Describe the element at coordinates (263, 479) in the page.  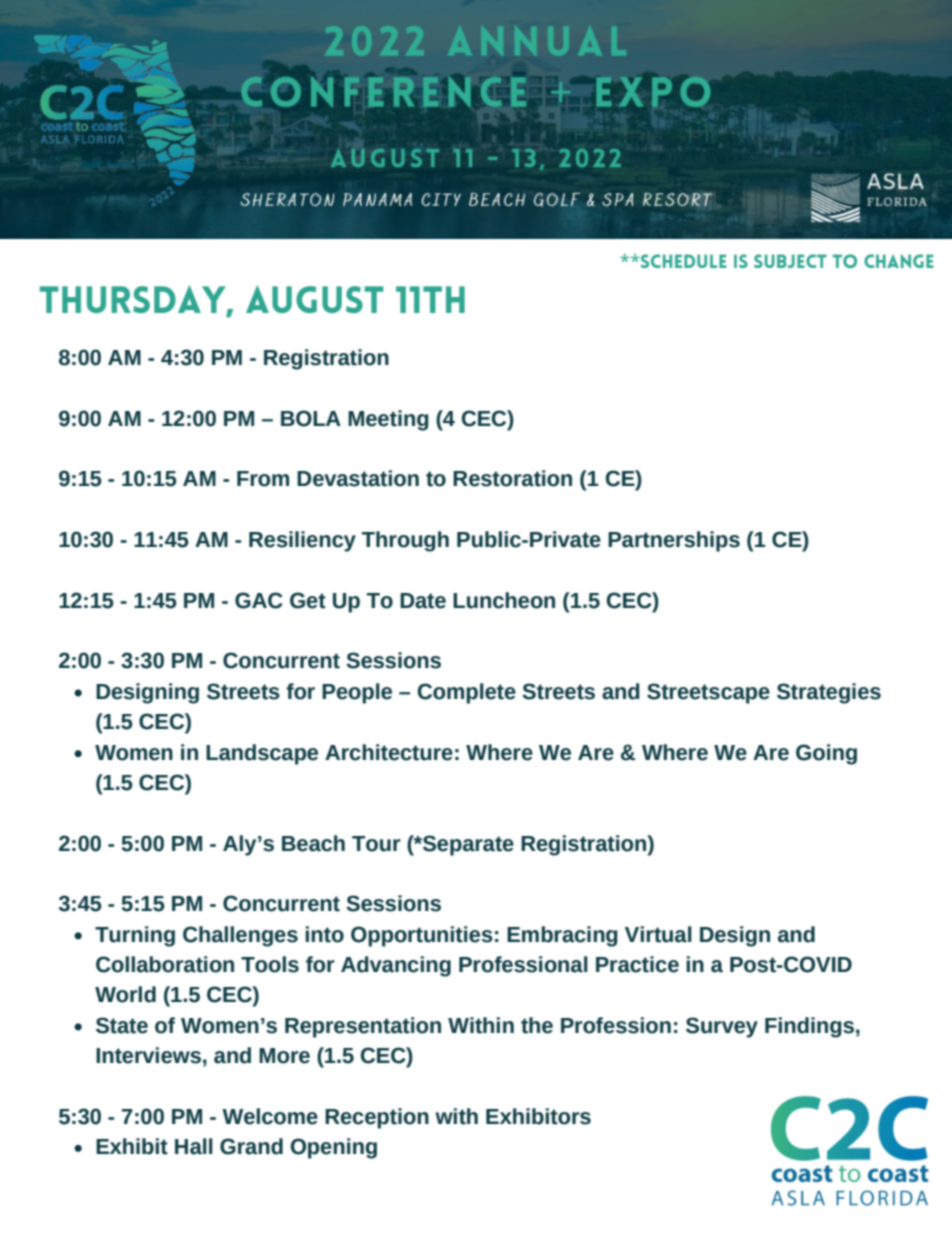
I see `From` at that location.
